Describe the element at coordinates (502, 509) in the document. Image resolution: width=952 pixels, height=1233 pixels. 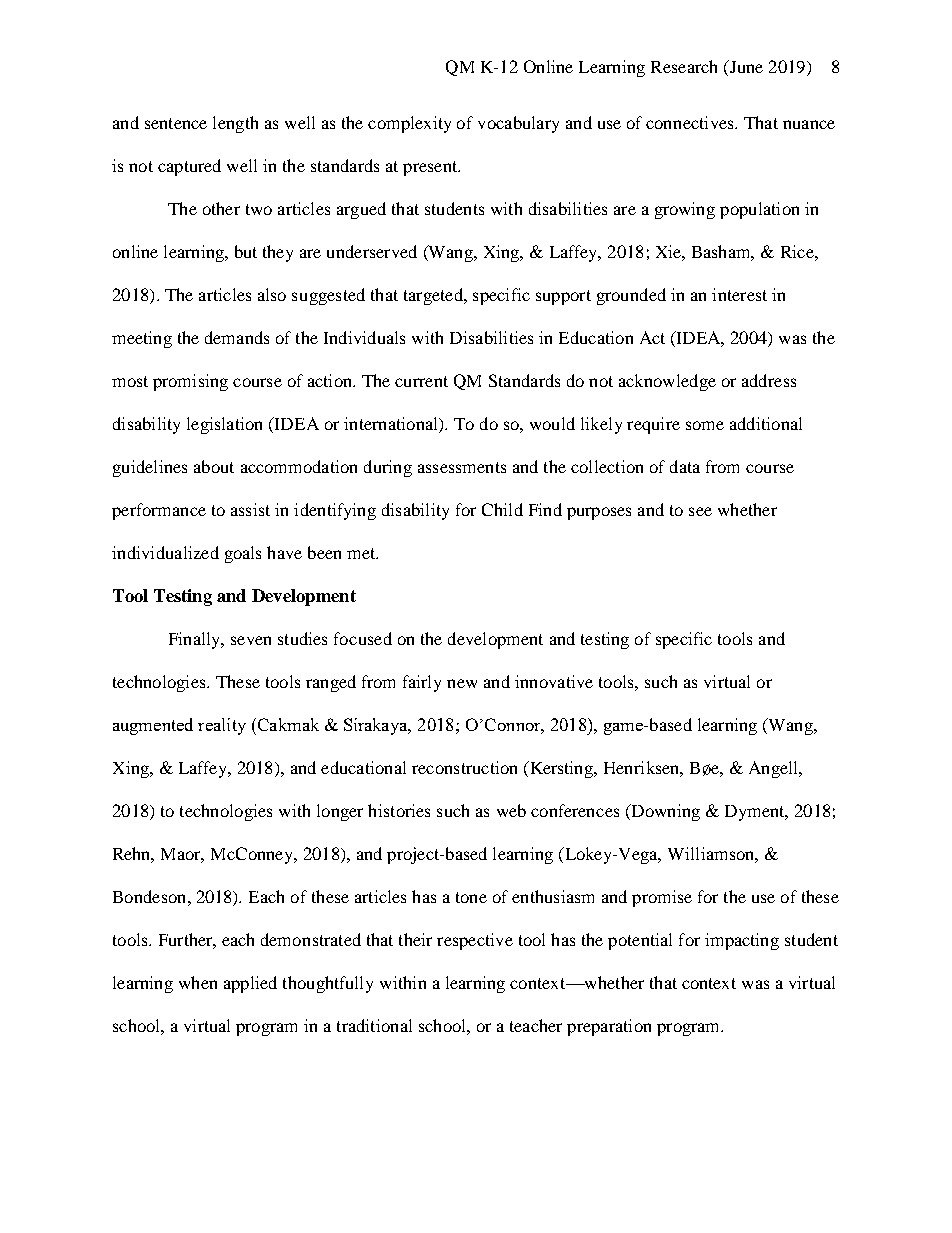
I see `Child` at that location.
